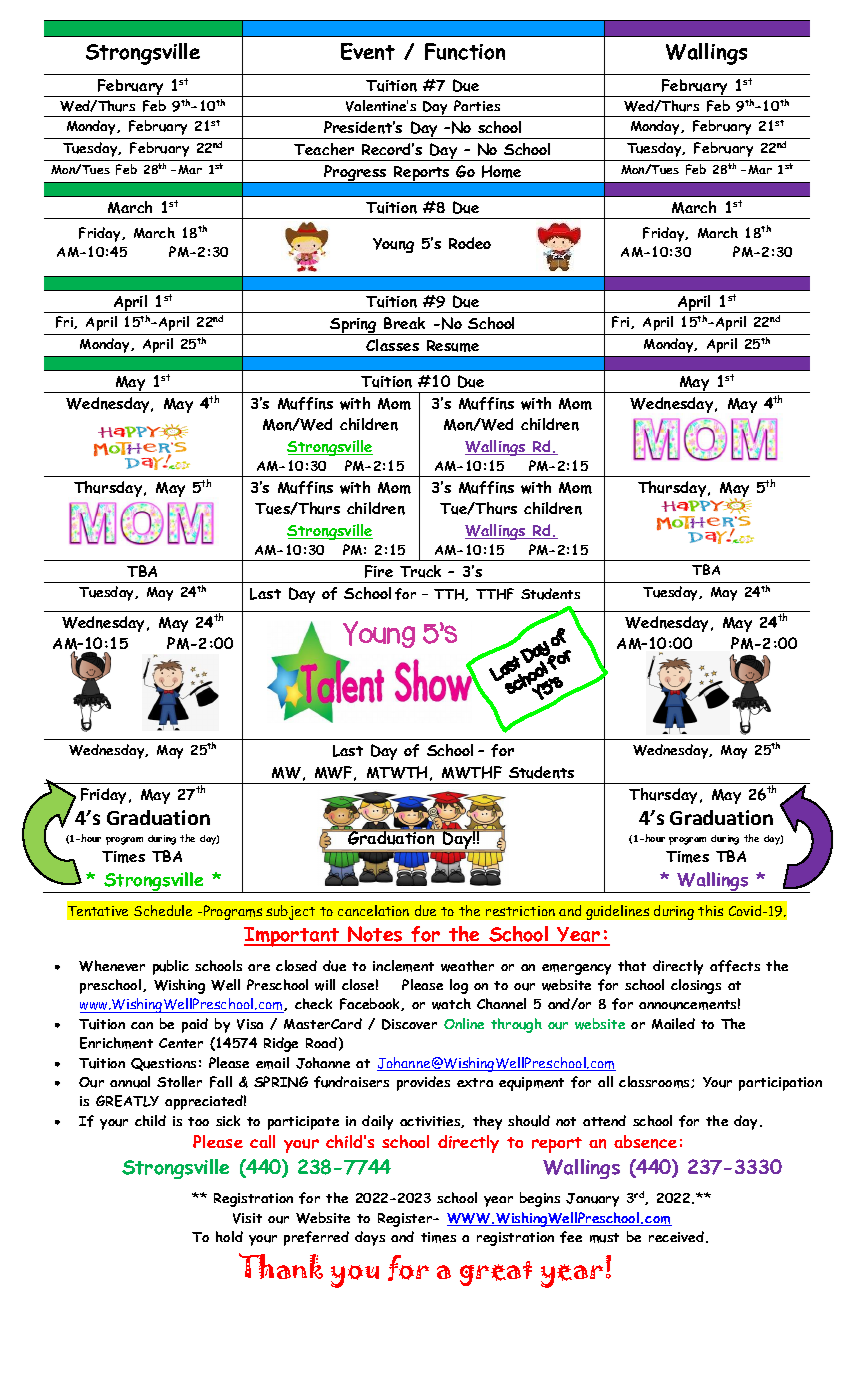 The height and width of the document is (1400, 849). Describe the element at coordinates (710, 910) in the document. I see `this` at that location.
